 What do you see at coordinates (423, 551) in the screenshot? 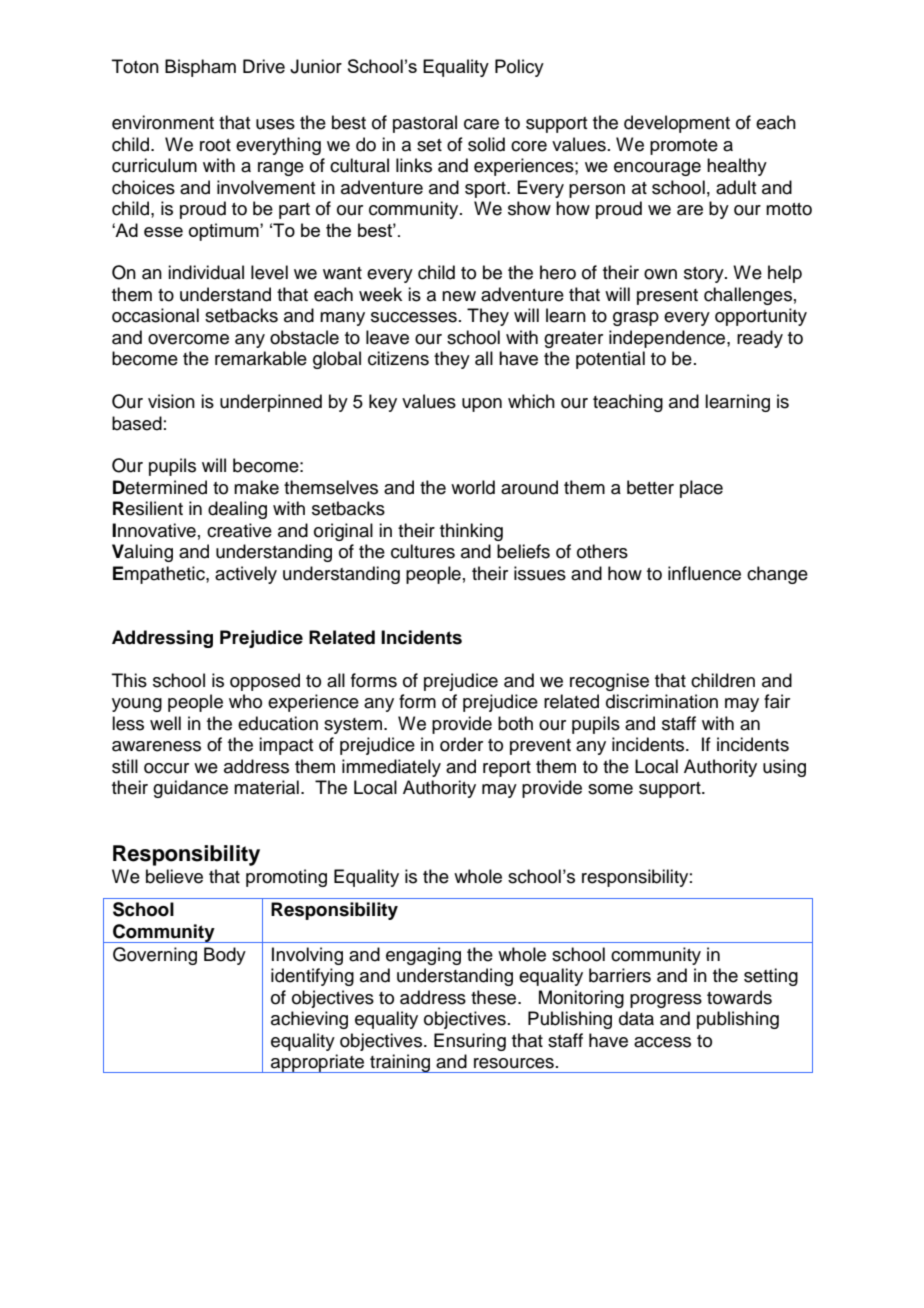
I see `cultures` at bounding box center [423, 551].
